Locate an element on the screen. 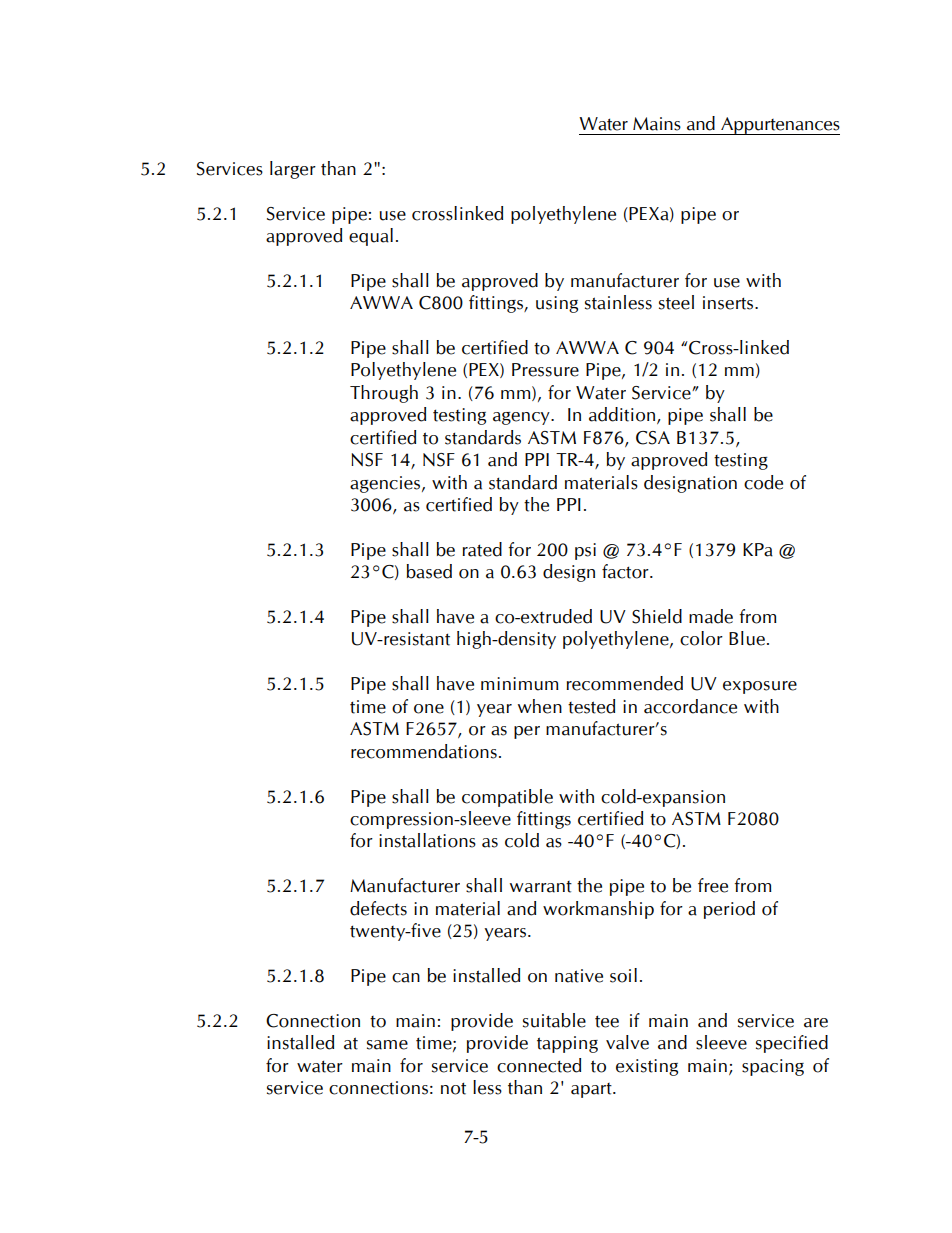  exposure is located at coordinates (760, 687).
